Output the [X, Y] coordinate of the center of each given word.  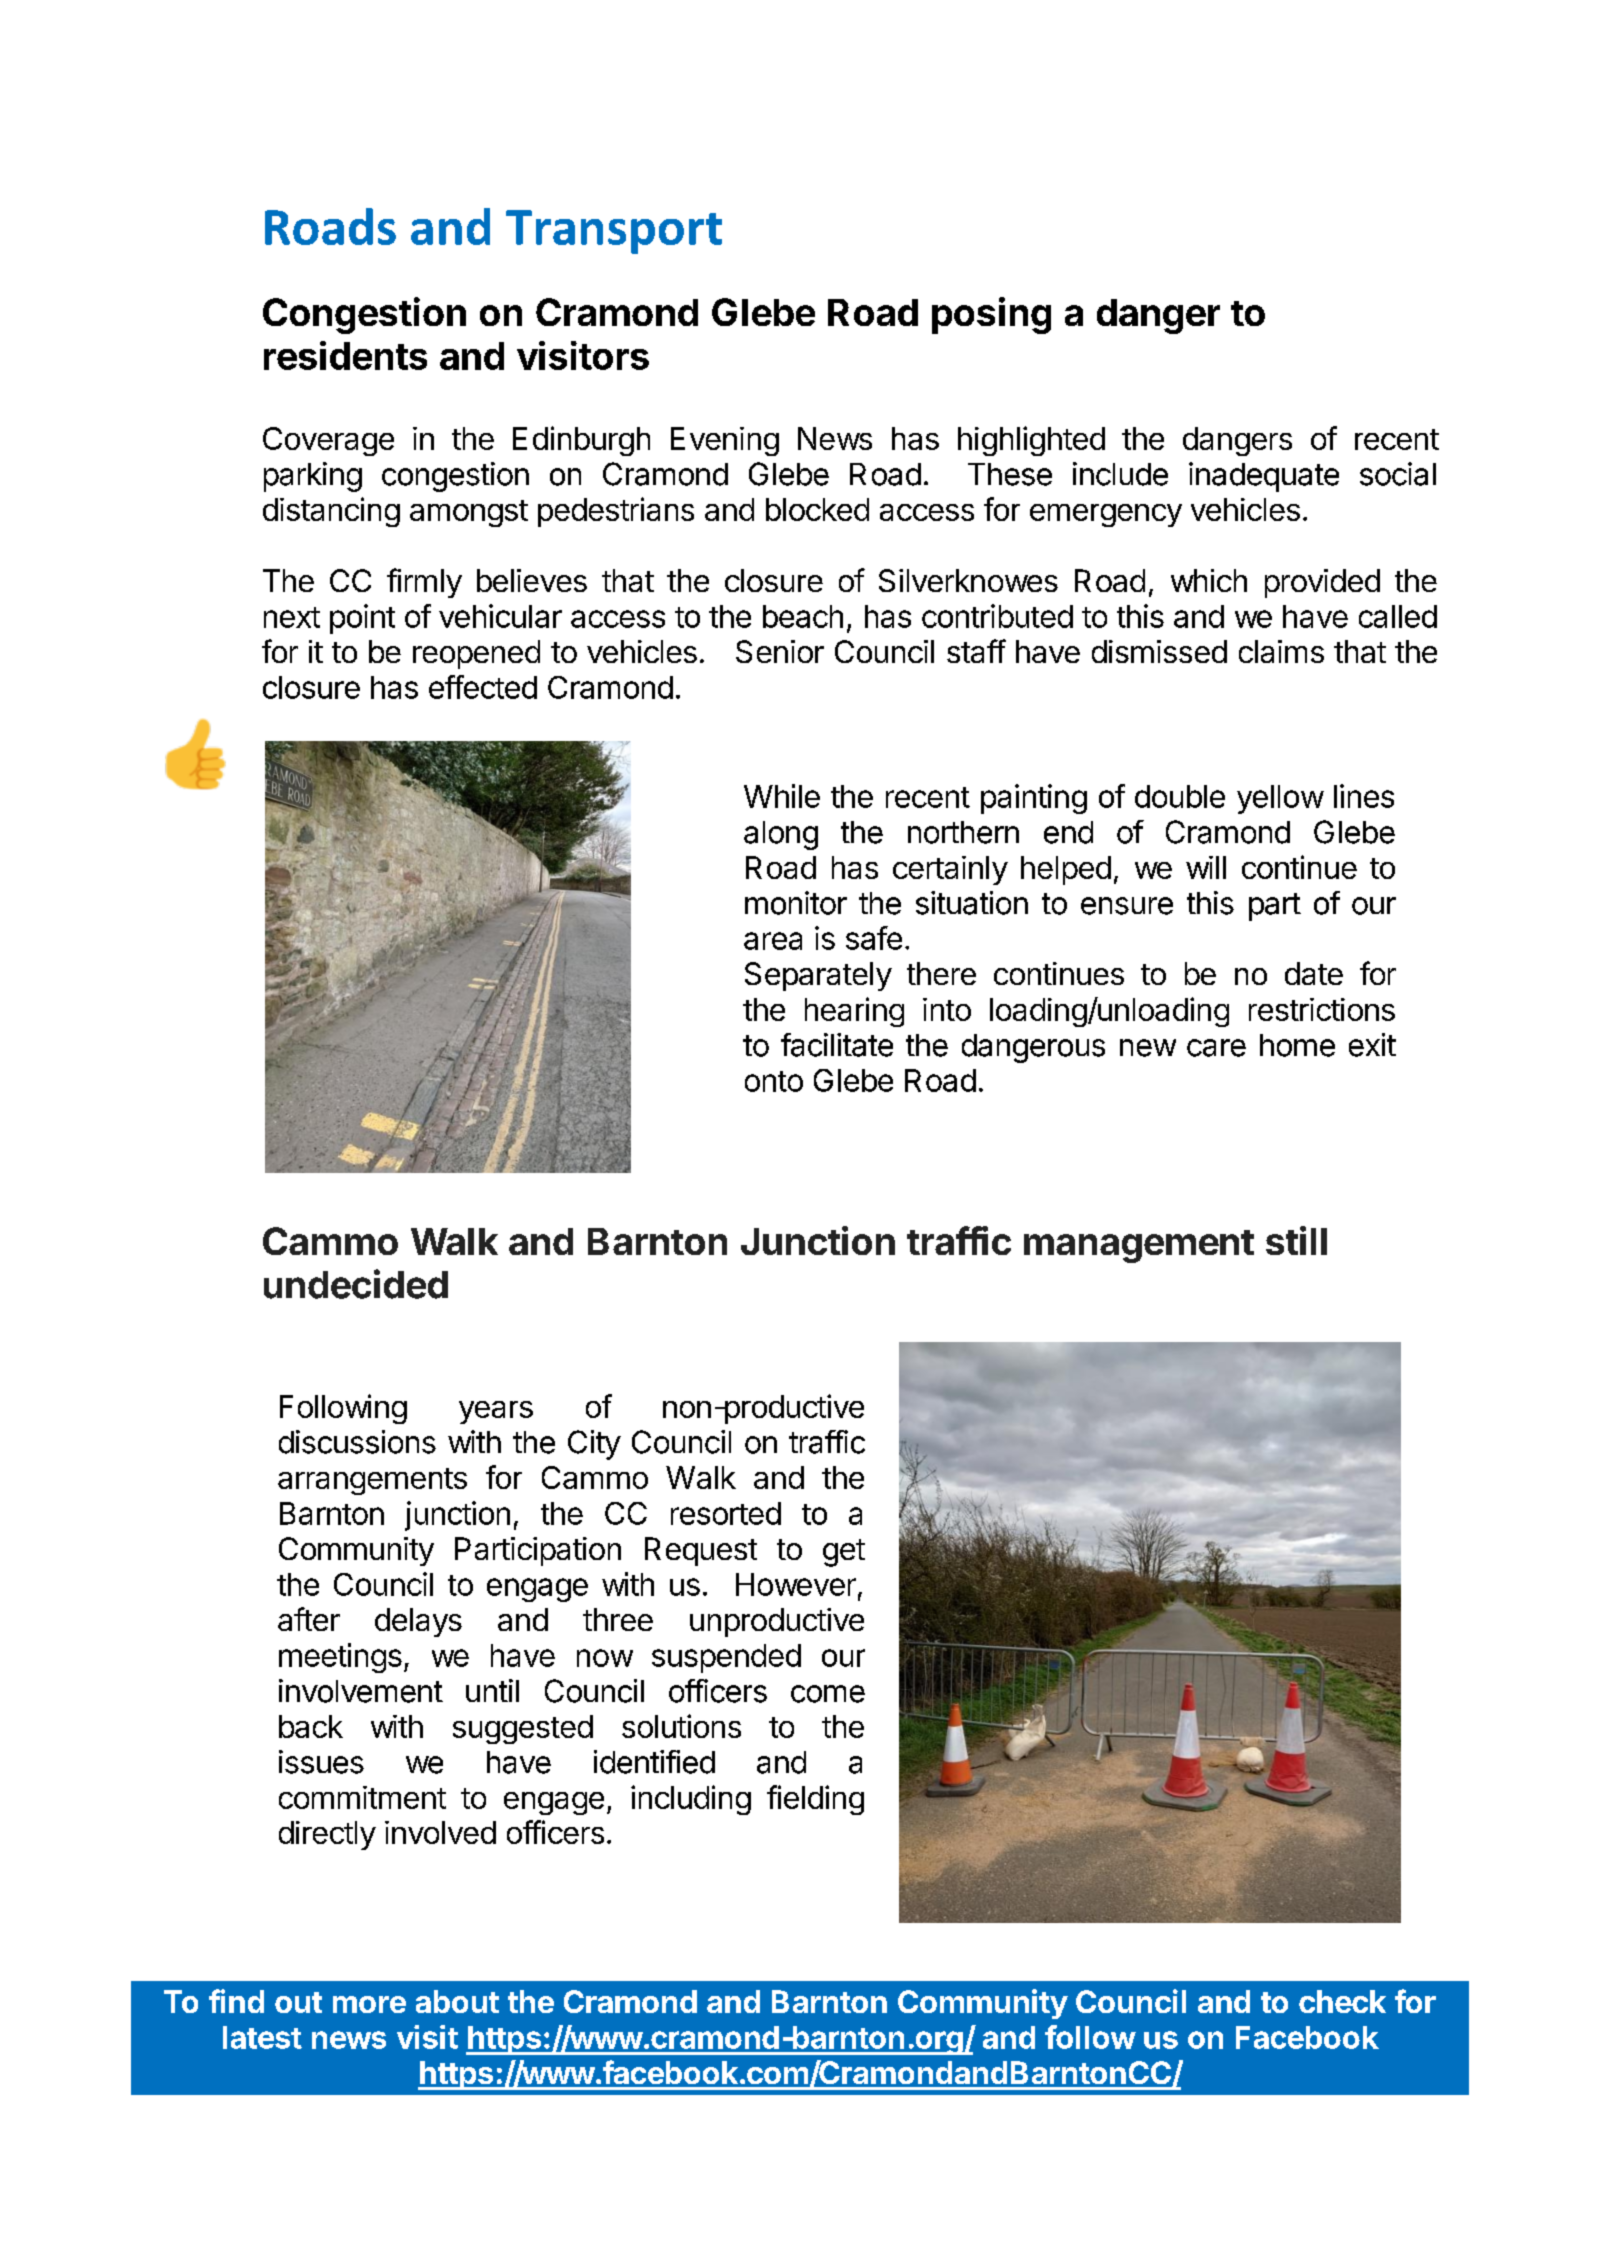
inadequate [1264, 477]
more [369, 2004]
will [1206, 867]
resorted [726, 1513]
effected [483, 687]
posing [991, 315]
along [781, 835]
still [1296, 1240]
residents [345, 355]
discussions [357, 1442]
